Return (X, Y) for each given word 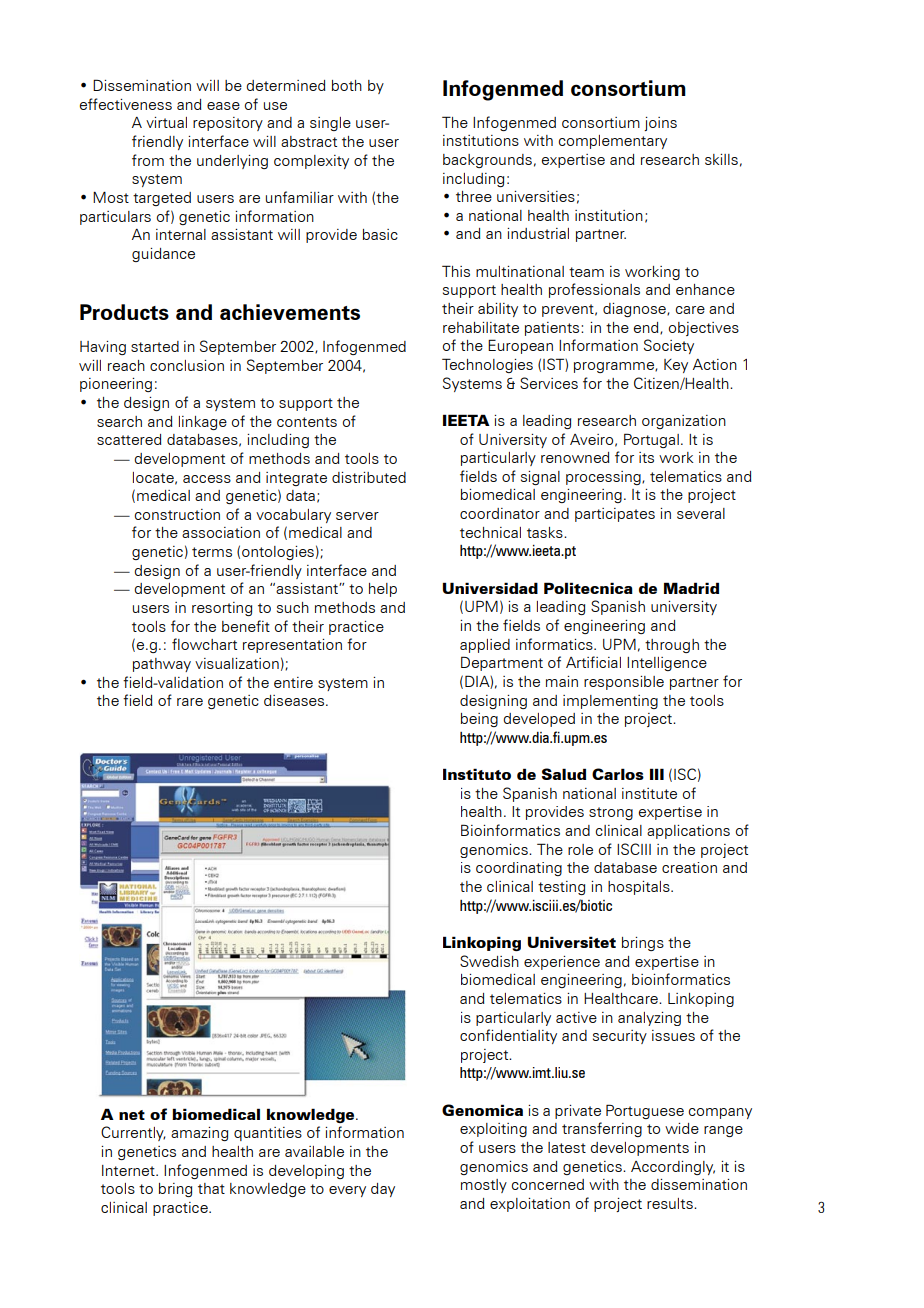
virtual (166, 122)
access (207, 479)
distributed (369, 477)
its (646, 457)
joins (660, 124)
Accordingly (673, 1168)
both (347, 85)
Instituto (477, 774)
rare (190, 702)
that (211, 1188)
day (383, 1190)
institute (649, 793)
